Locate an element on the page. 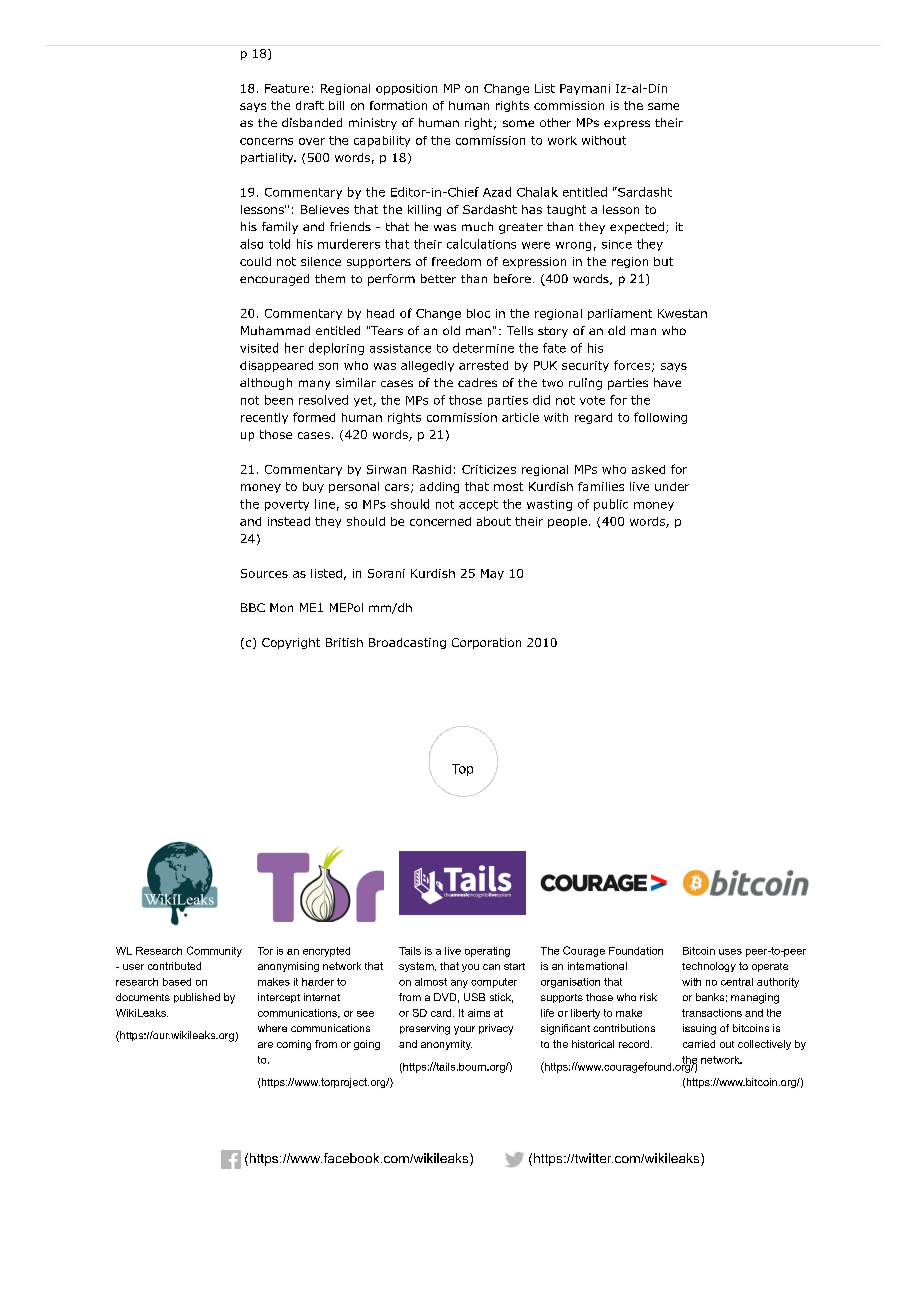 This page has width=924, height=1308. BBC is located at coordinates (253, 607).
